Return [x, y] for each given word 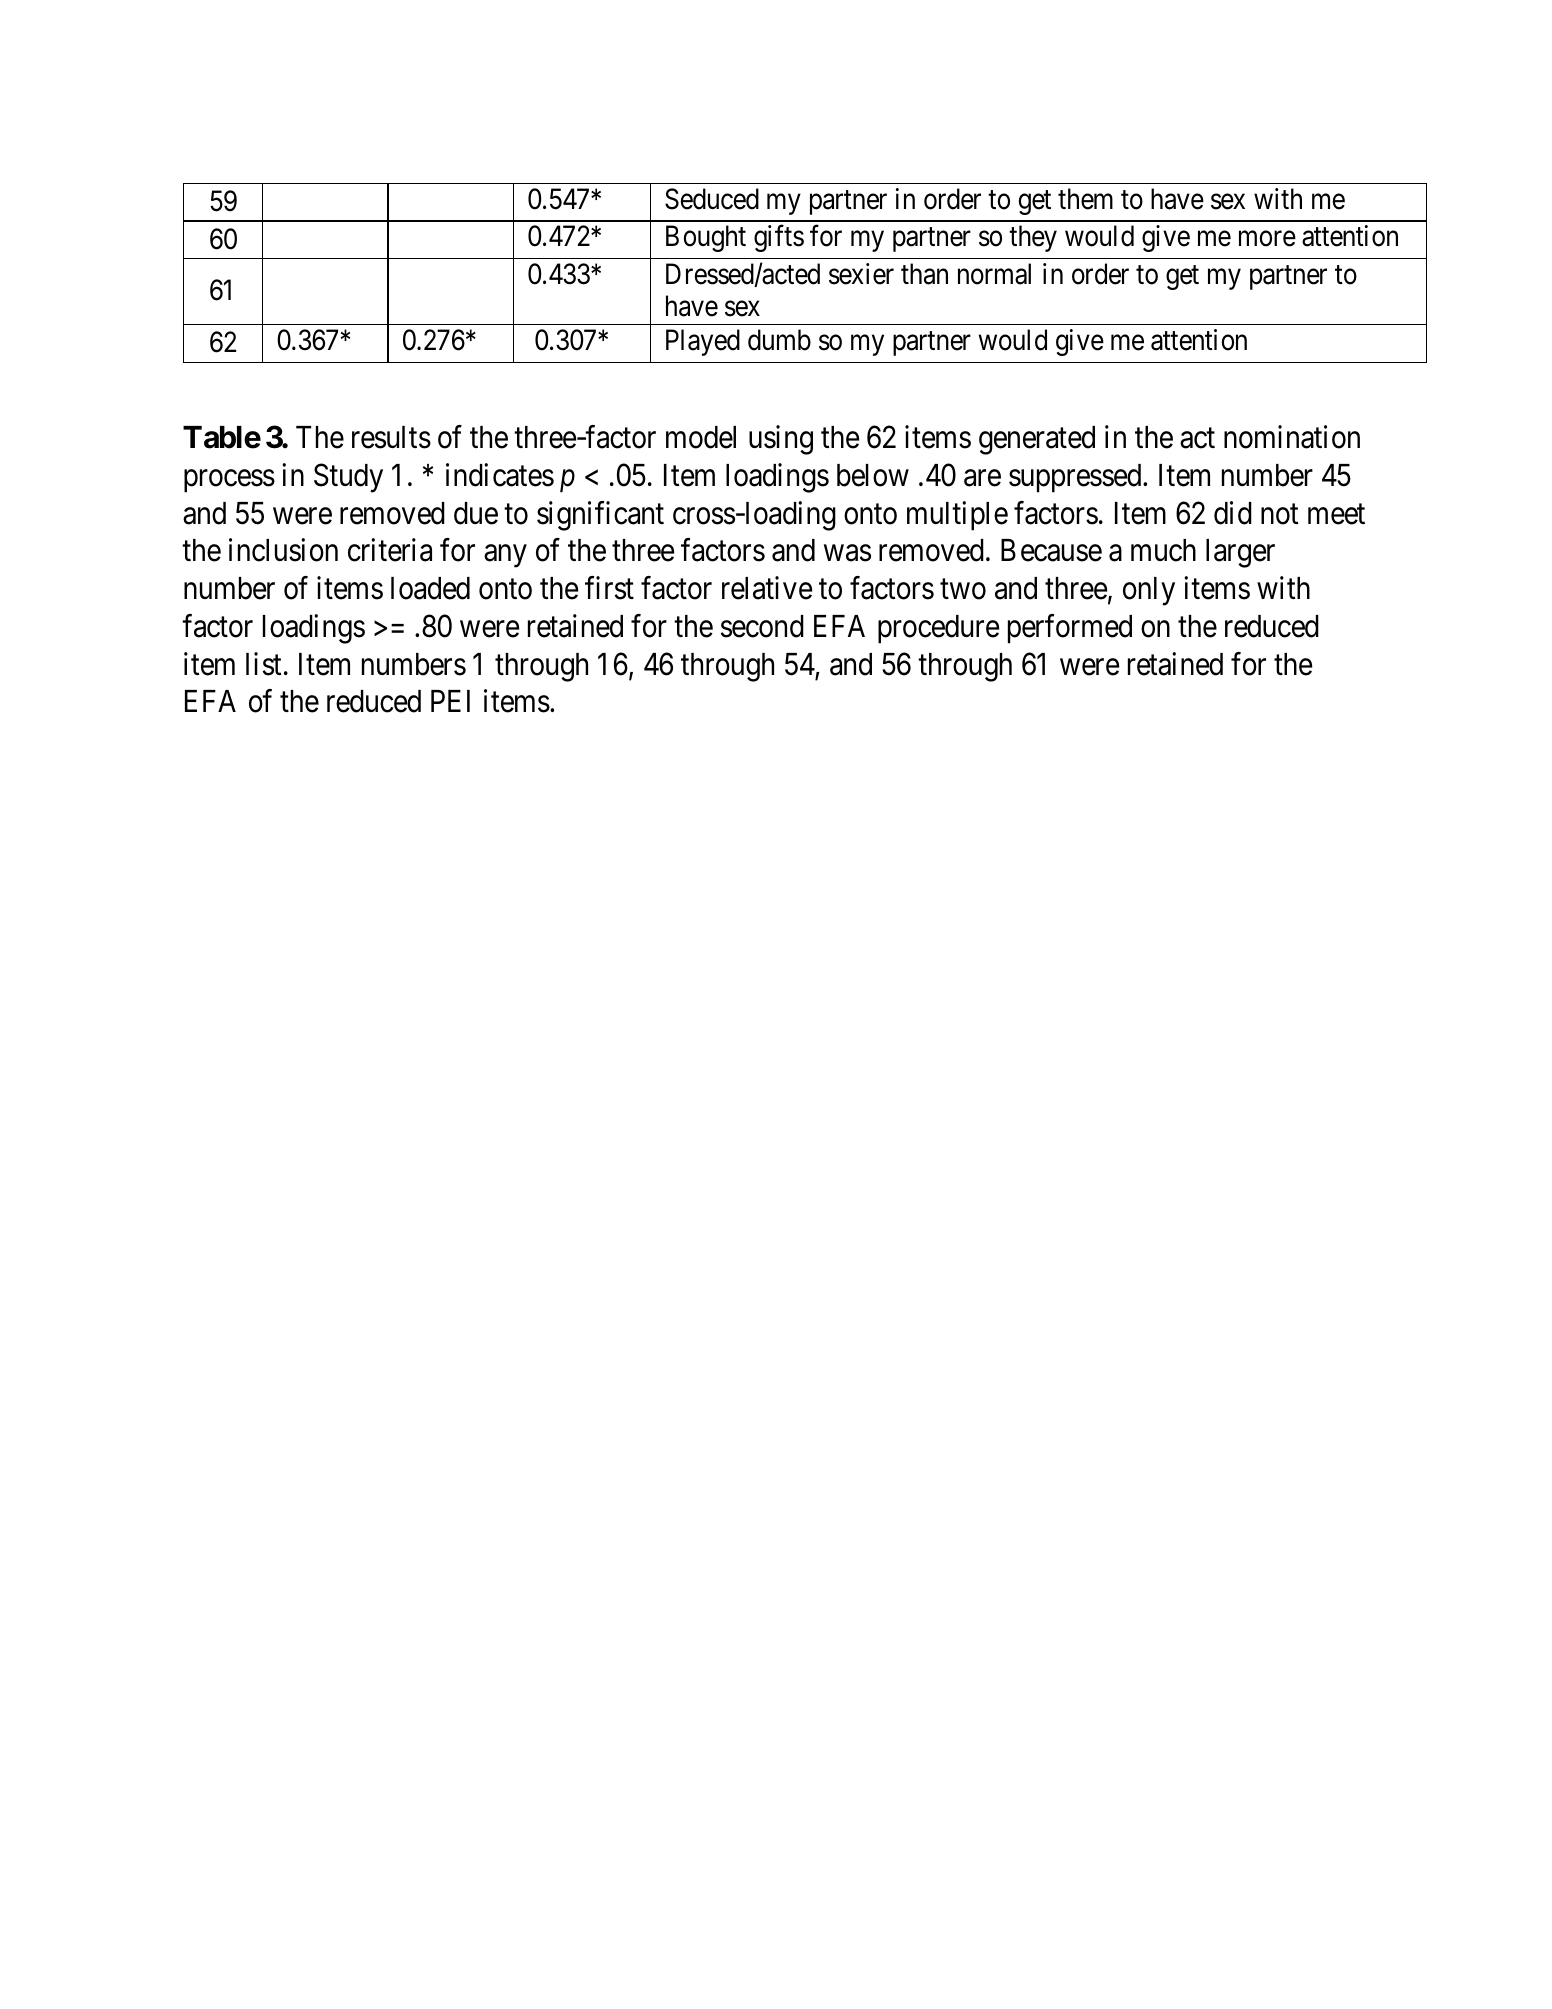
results [391, 437]
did [1233, 513]
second [762, 626]
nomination [1292, 437]
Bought [706, 238]
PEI [450, 701]
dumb [779, 340]
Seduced [712, 199]
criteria [390, 550]
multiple [957, 516]
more [1267, 239]
